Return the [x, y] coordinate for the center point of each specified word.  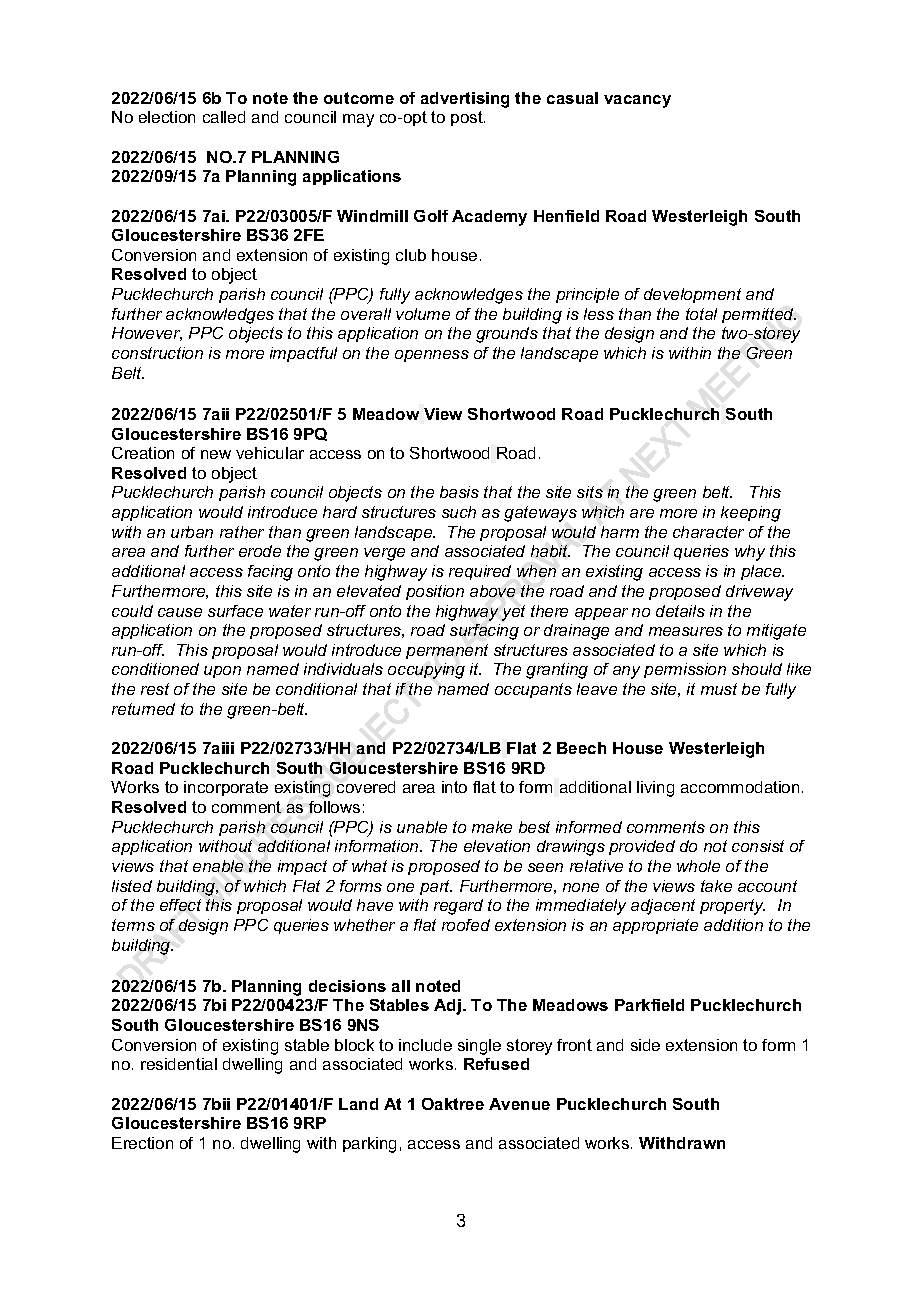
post [468, 118]
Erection [142, 1143]
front [574, 1045]
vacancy [637, 101]
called [224, 117]
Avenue [519, 1104]
